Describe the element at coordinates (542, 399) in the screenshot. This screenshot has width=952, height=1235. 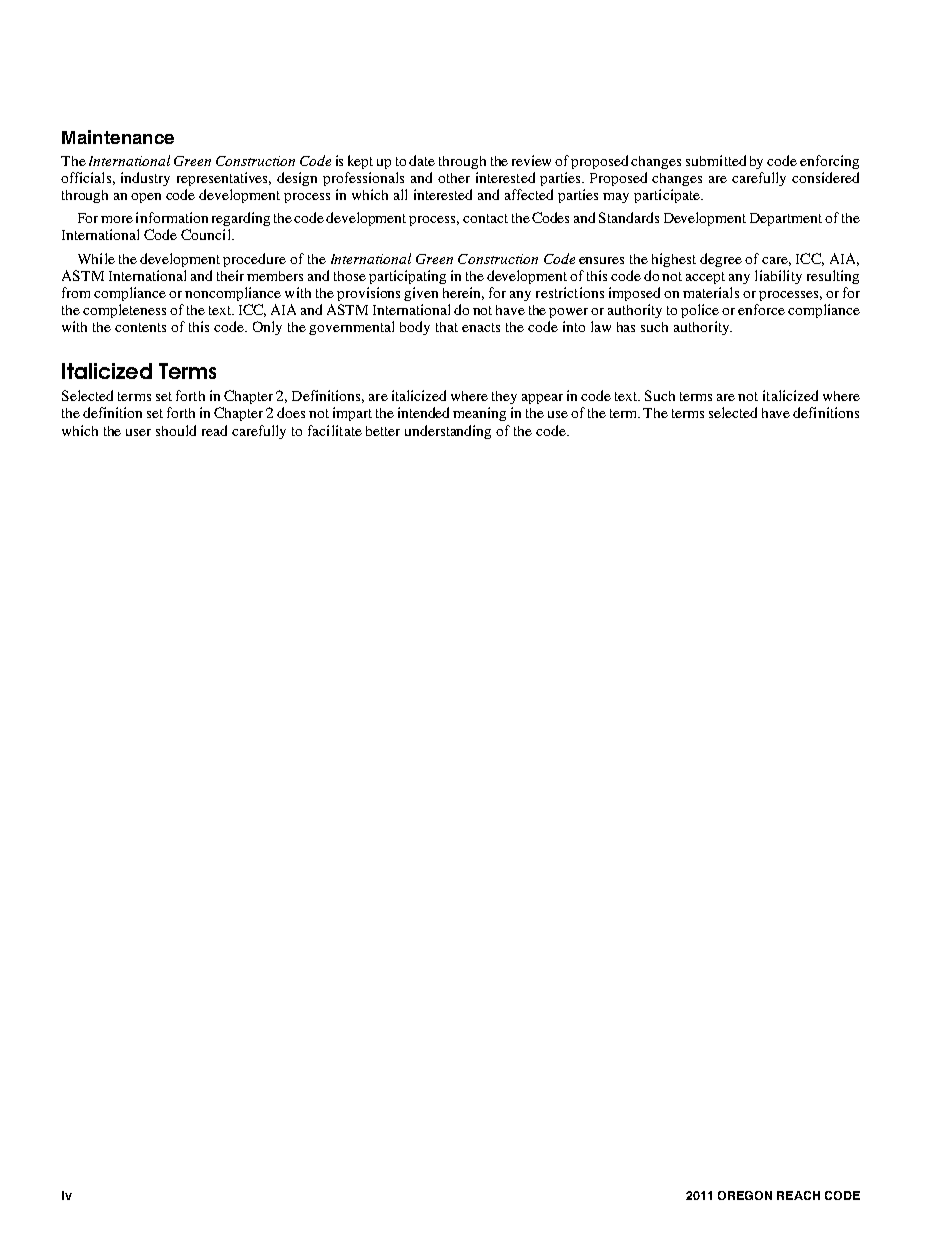
I see `appear` at that location.
